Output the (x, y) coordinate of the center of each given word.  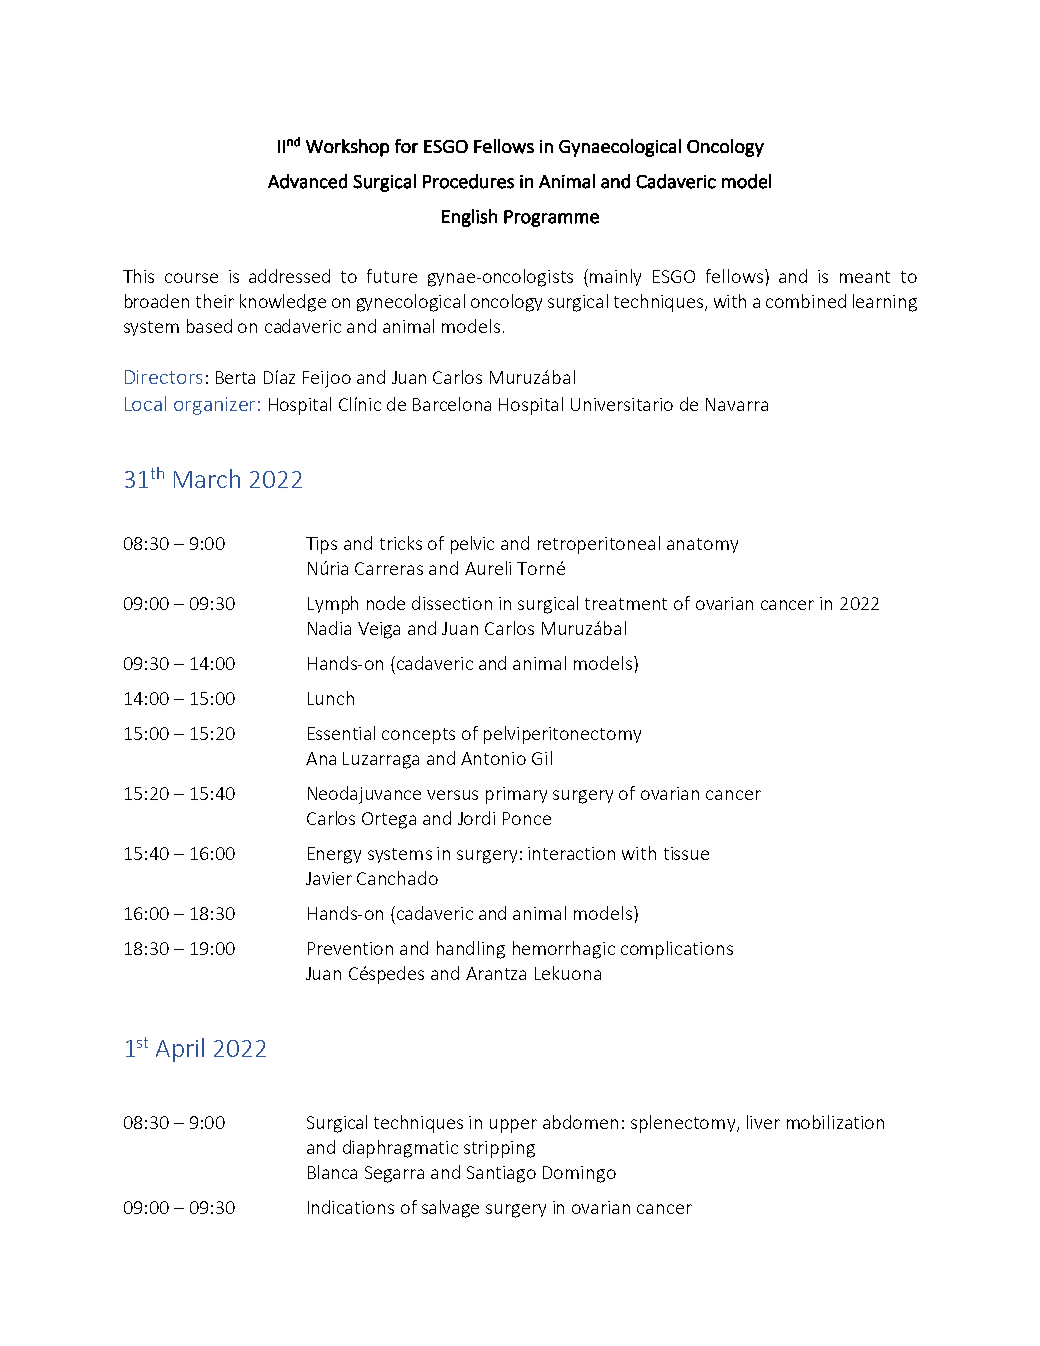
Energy (334, 855)
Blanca (332, 1172)
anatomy (702, 545)
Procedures (468, 181)
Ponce (527, 818)
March (207, 478)
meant (865, 277)
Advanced (307, 181)
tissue (686, 853)
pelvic (472, 545)
